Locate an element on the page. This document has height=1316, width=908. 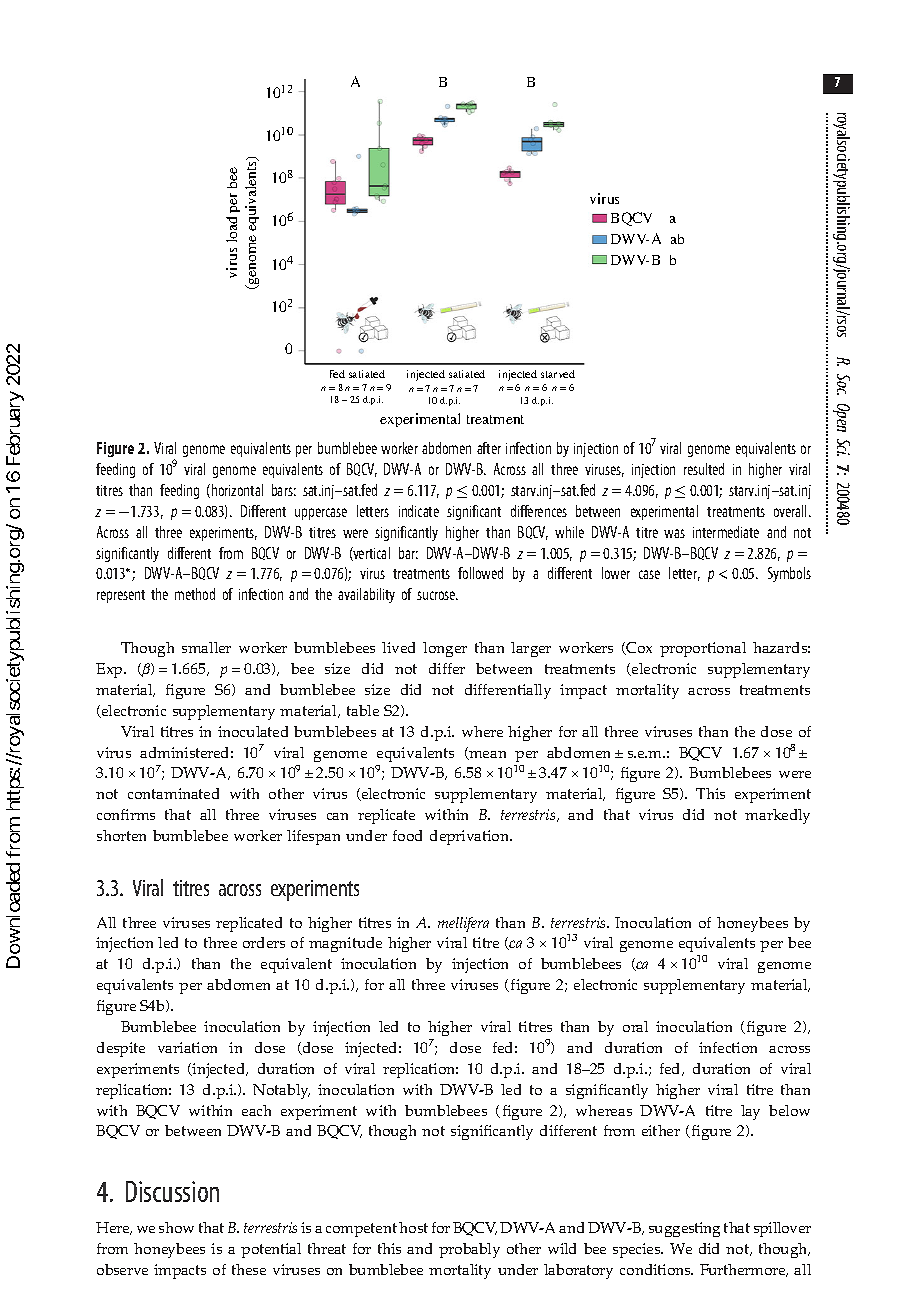
inoculated is located at coordinates (253, 731).
